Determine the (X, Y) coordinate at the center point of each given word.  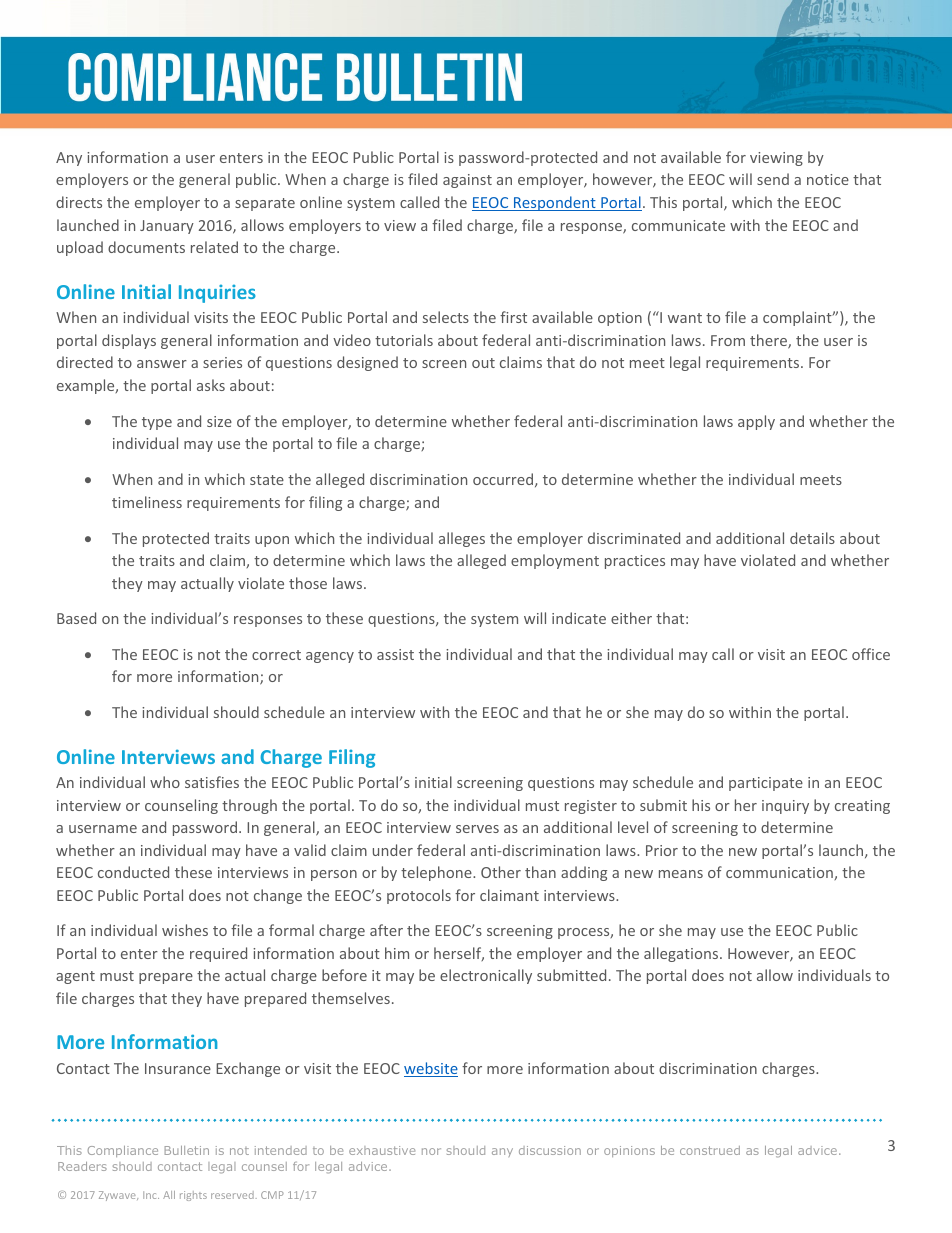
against (467, 181)
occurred (504, 480)
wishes (185, 930)
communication (780, 873)
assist (395, 654)
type (157, 423)
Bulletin (187, 1150)
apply (756, 422)
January (167, 227)
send (773, 179)
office (871, 654)
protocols (419, 896)
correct (276, 655)
